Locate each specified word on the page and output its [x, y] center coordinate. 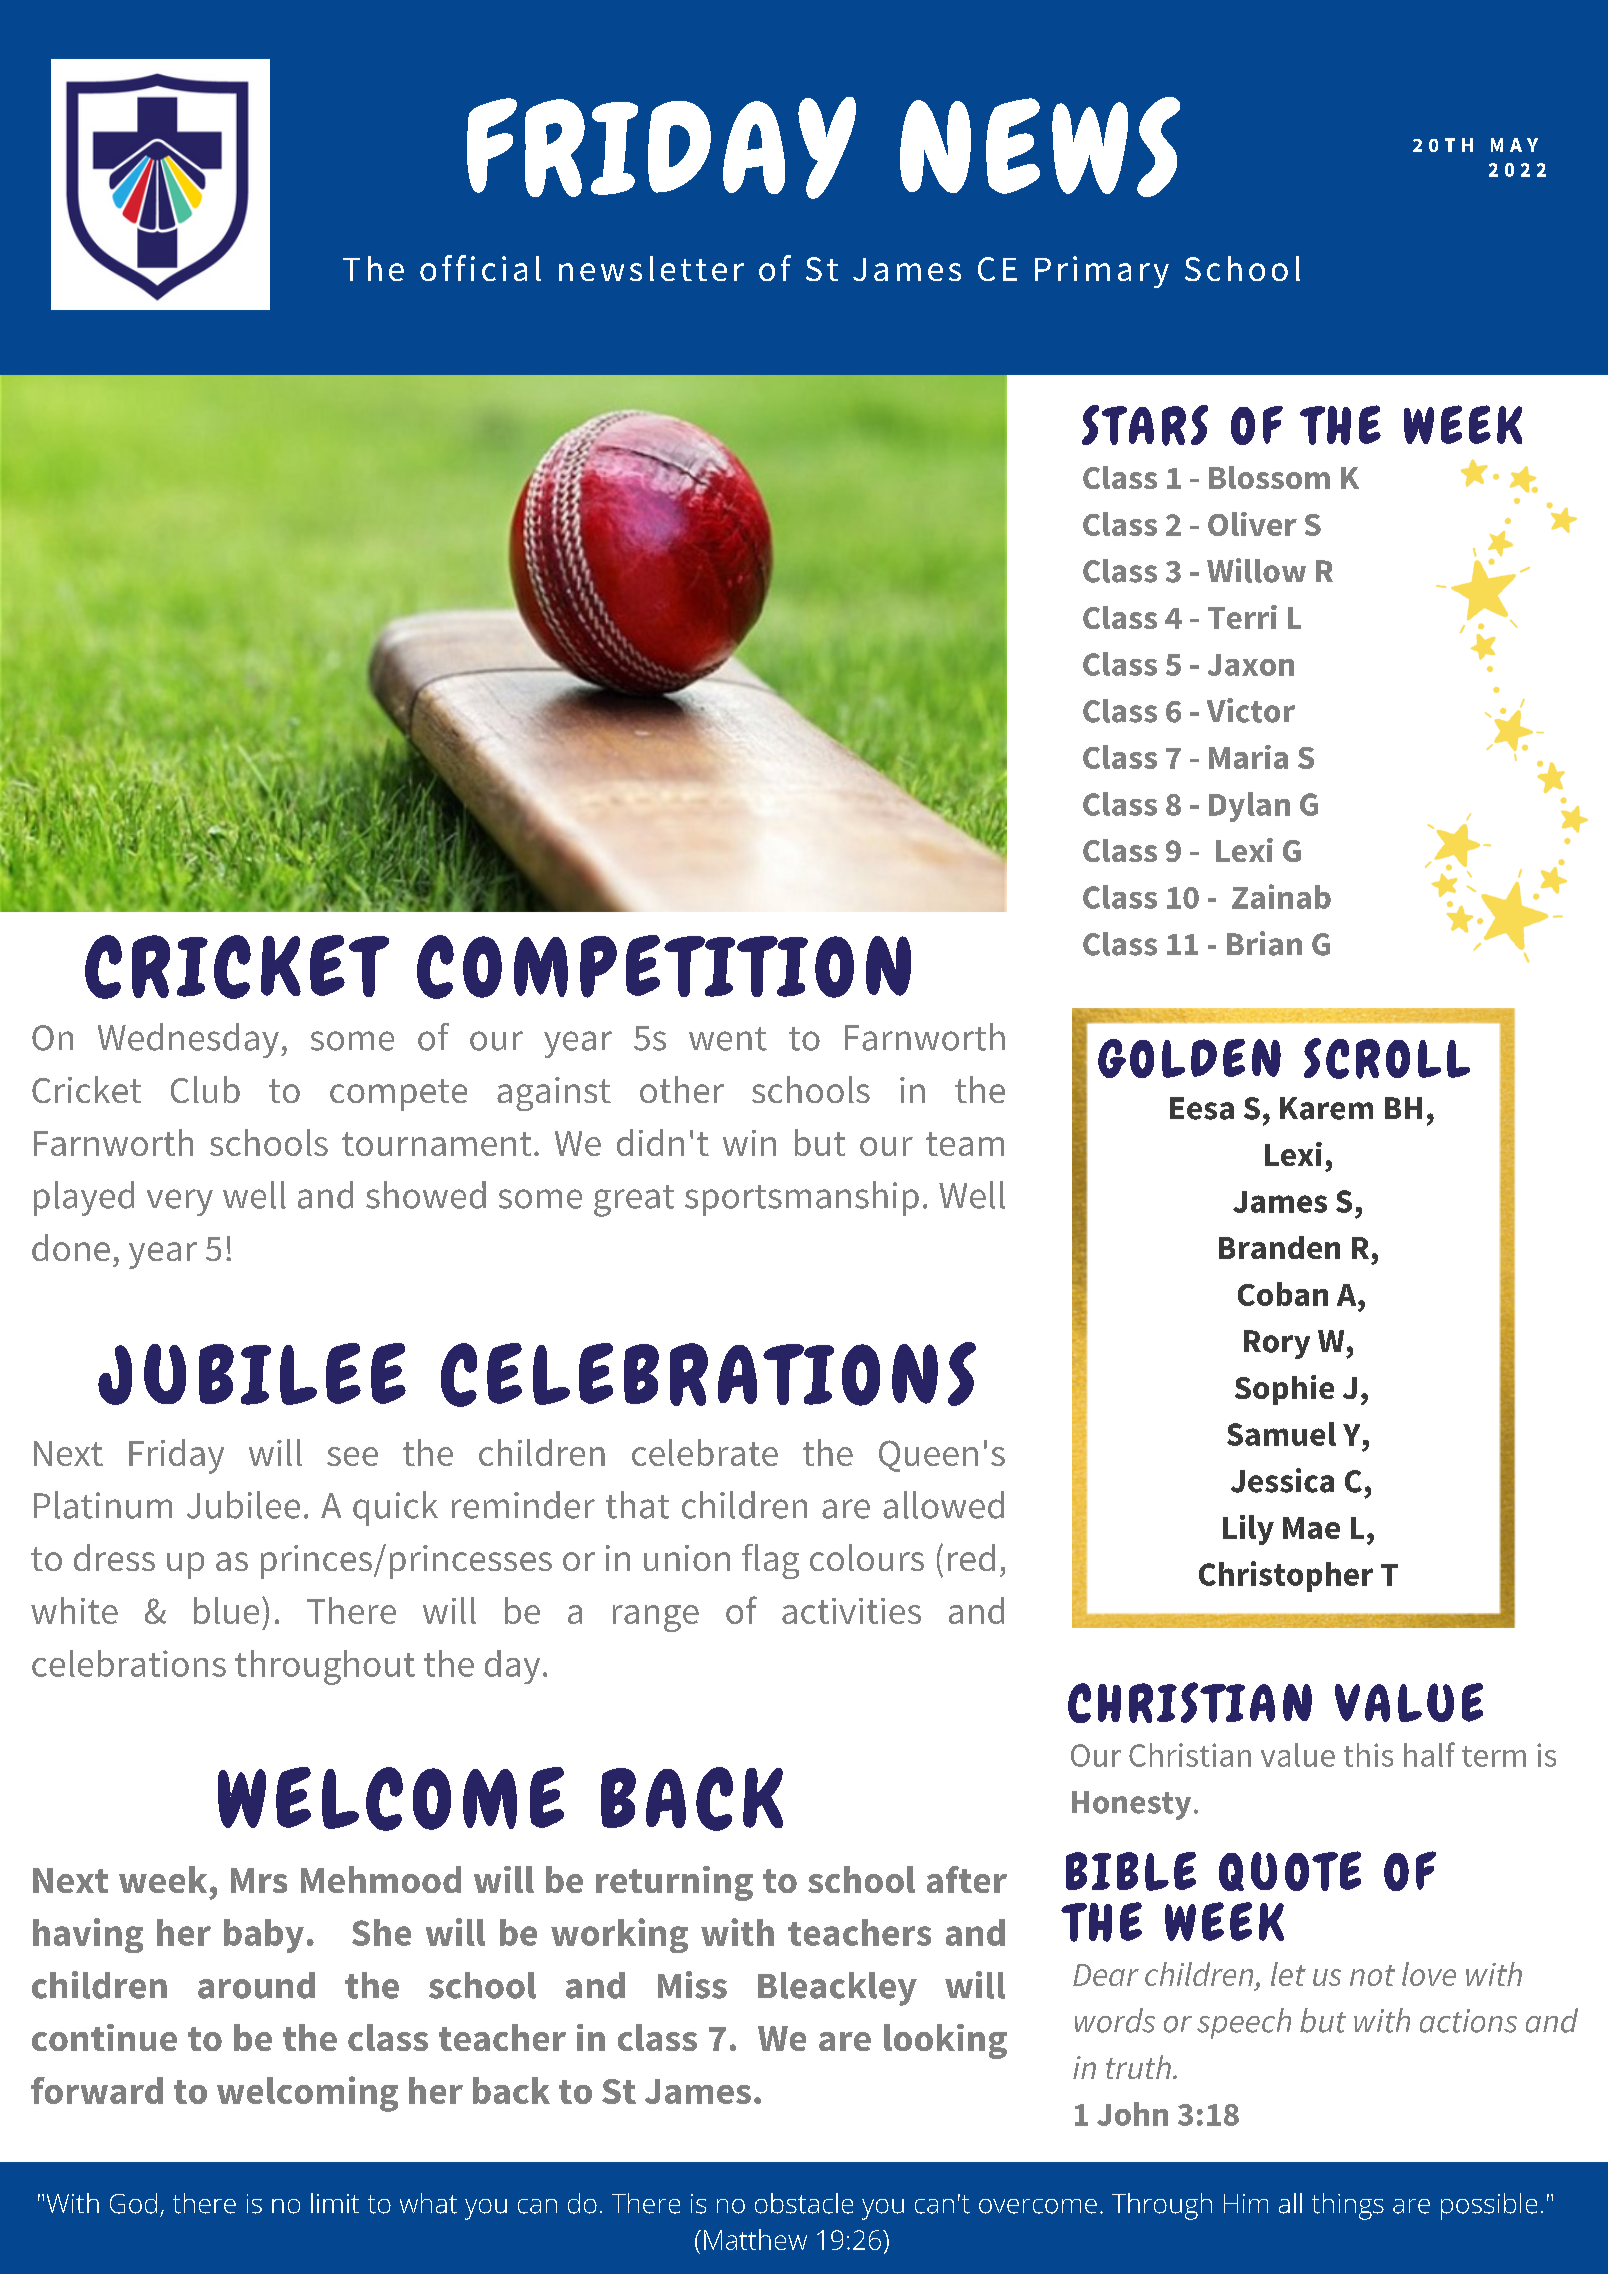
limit [335, 2203]
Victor [1251, 710]
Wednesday [188, 1040]
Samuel [1281, 1434]
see [352, 1456]
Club [205, 1089]
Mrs [259, 1880]
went [728, 1039]
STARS [1145, 425]
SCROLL [1387, 1058]
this [1368, 1755]
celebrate [705, 1452]
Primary [1102, 272]
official [480, 268]
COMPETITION [664, 967]
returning [674, 1883]
